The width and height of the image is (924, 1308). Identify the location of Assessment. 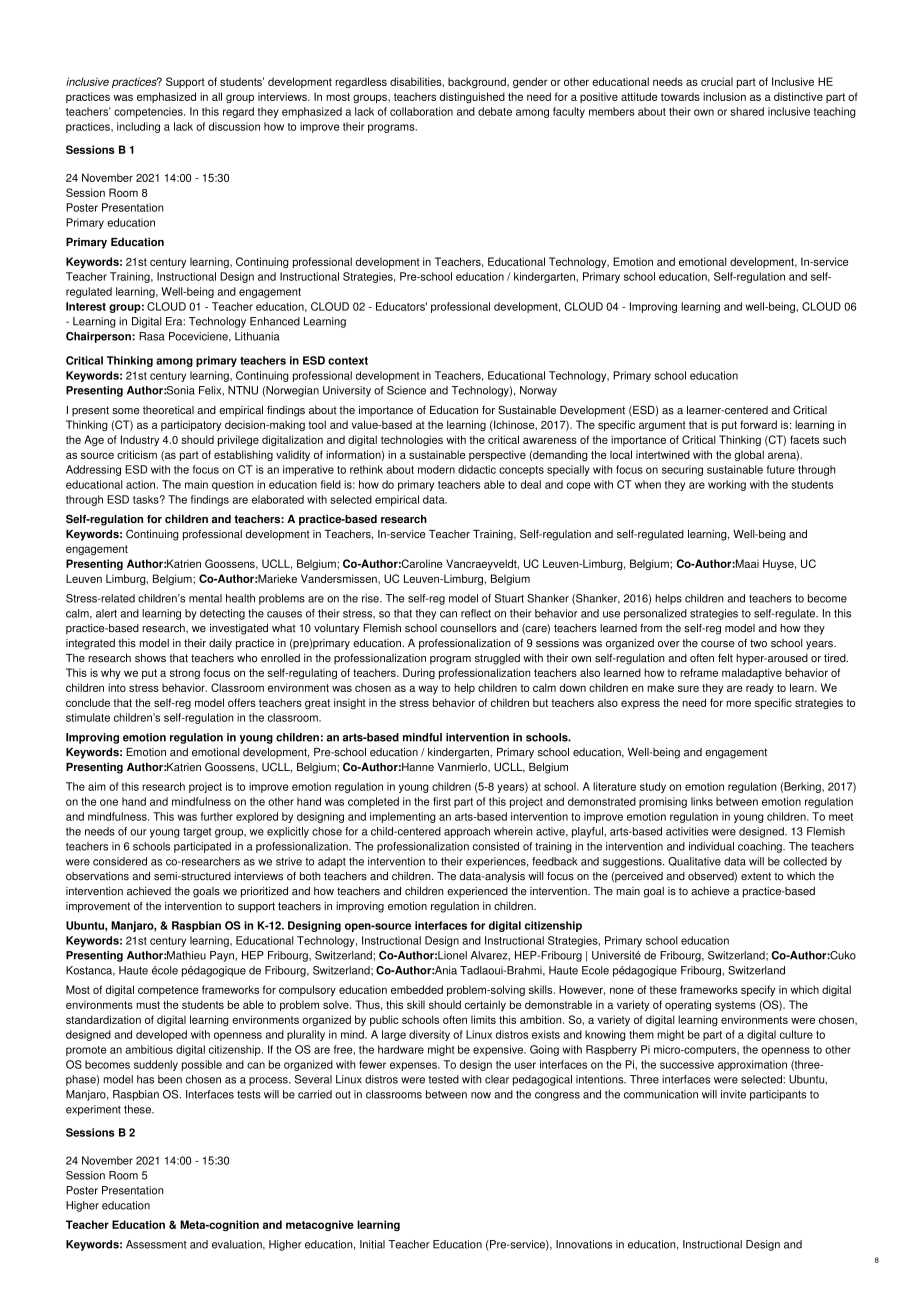
(156, 1244).
